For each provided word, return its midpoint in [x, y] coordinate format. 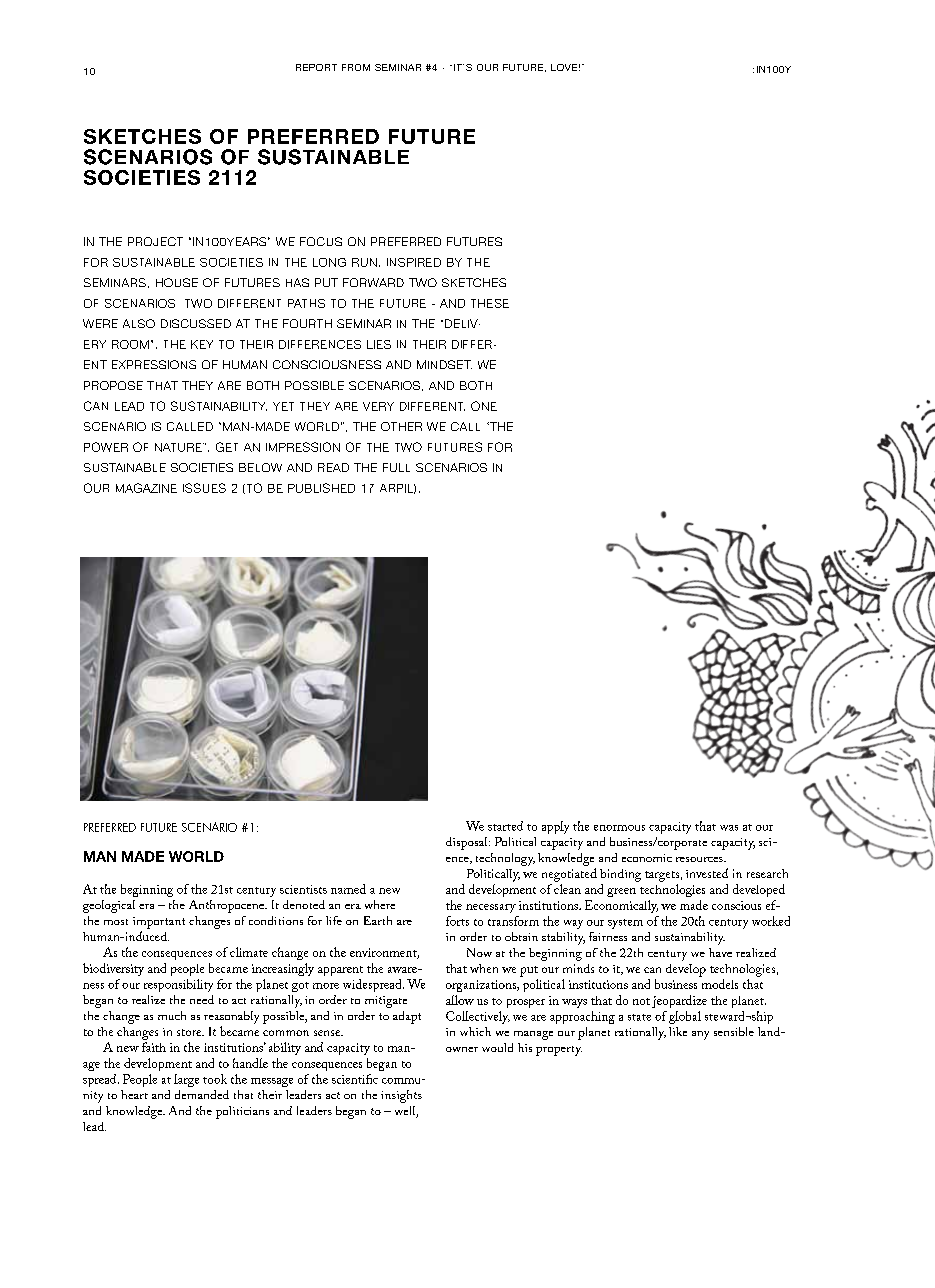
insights [401, 1096]
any [700, 1035]
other [401, 426]
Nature [179, 447]
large [186, 1080]
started [505, 826]
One [484, 406]
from [356, 67]
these [490, 303]
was [729, 828]
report [316, 67]
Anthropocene [228, 906]
